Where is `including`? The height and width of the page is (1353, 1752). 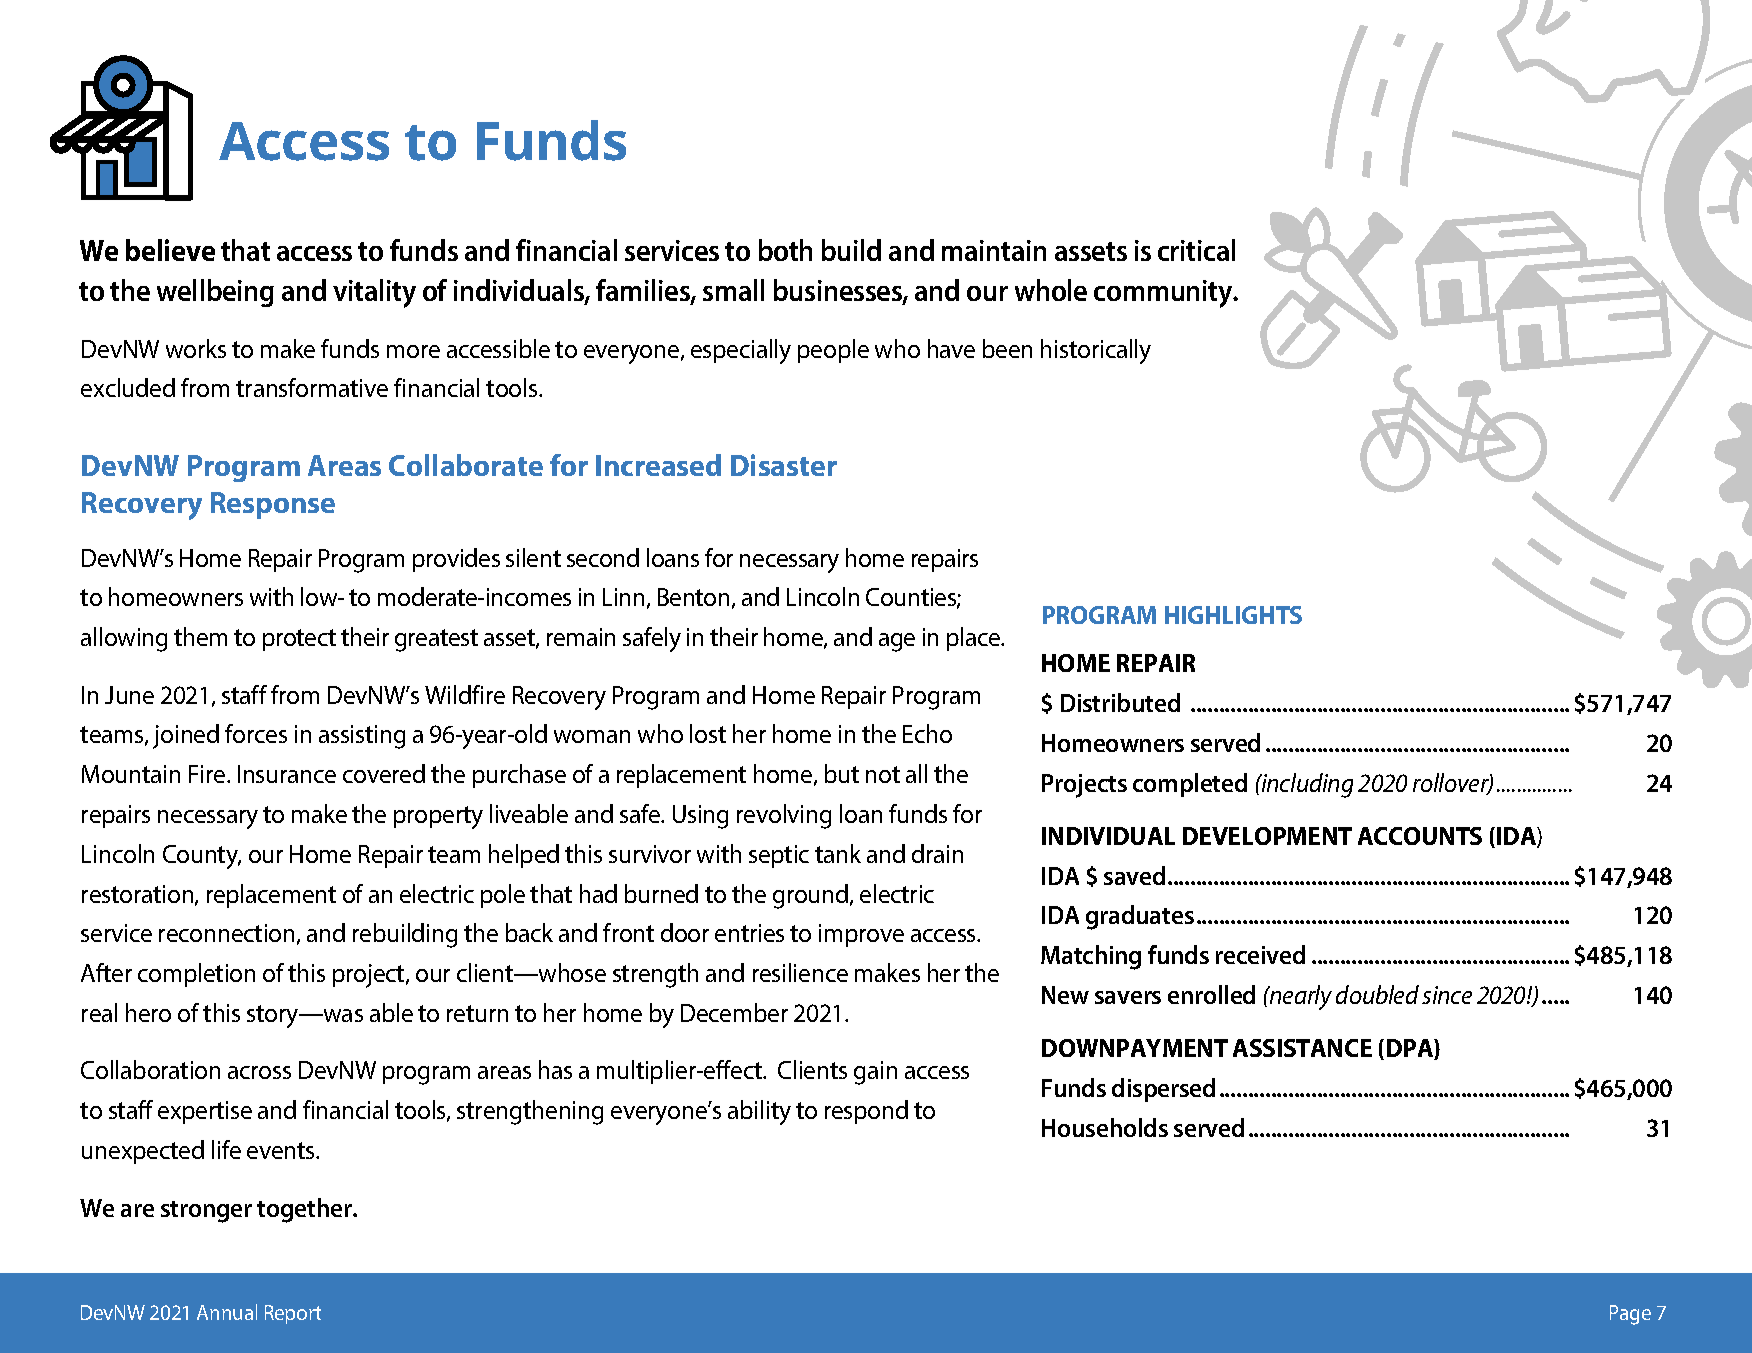 including is located at coordinates (1306, 785).
